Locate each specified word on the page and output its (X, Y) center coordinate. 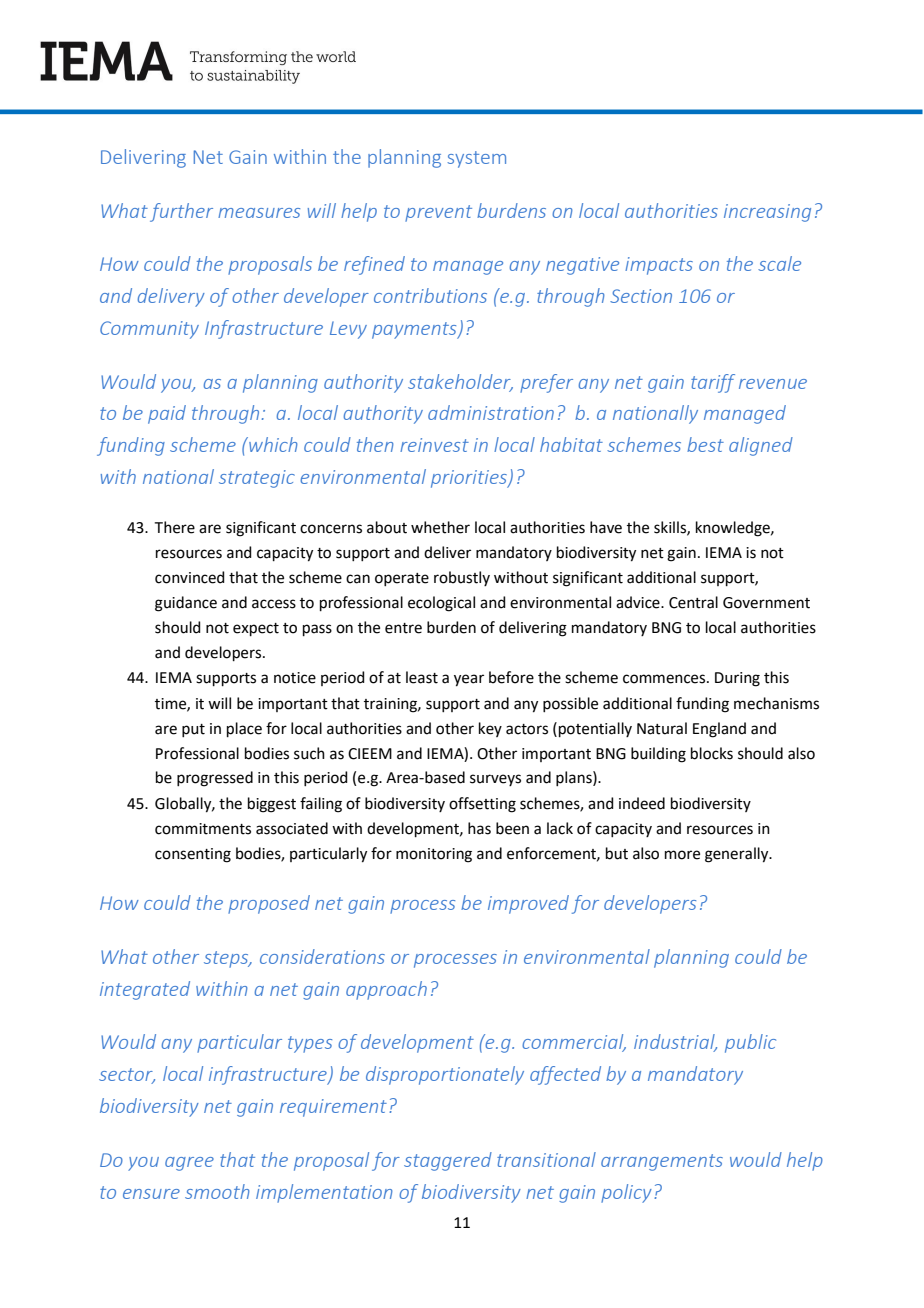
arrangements (662, 1162)
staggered (448, 1161)
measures (259, 213)
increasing (767, 213)
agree (189, 1164)
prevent (438, 213)
